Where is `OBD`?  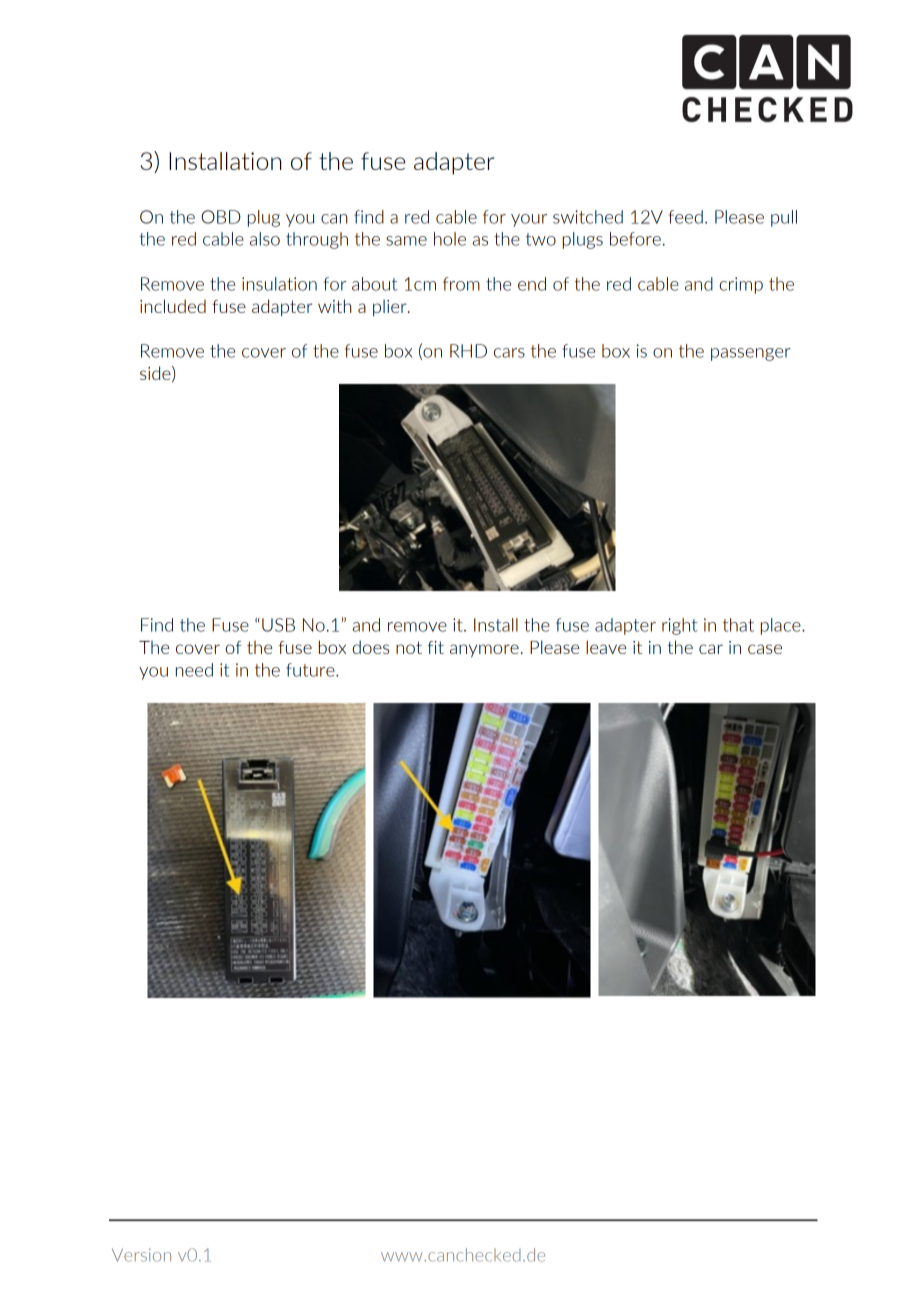
OBD is located at coordinates (221, 217).
